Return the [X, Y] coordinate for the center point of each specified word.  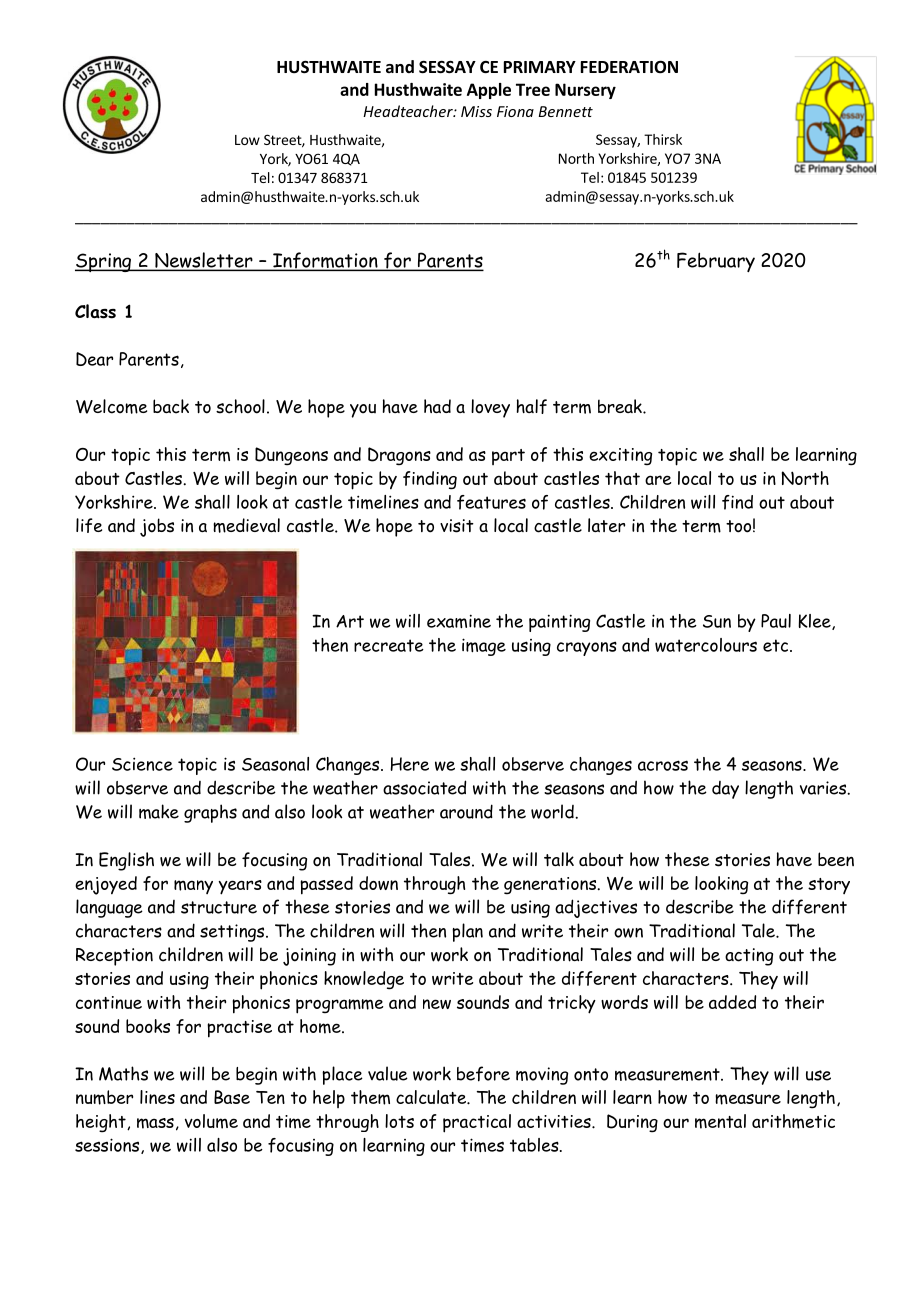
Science [142, 764]
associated [424, 787]
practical [477, 1123]
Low [247, 140]
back [171, 406]
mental [720, 1121]
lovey [490, 408]
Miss [476, 111]
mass [155, 1123]
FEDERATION [629, 67]
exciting [620, 457]
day [725, 790]
